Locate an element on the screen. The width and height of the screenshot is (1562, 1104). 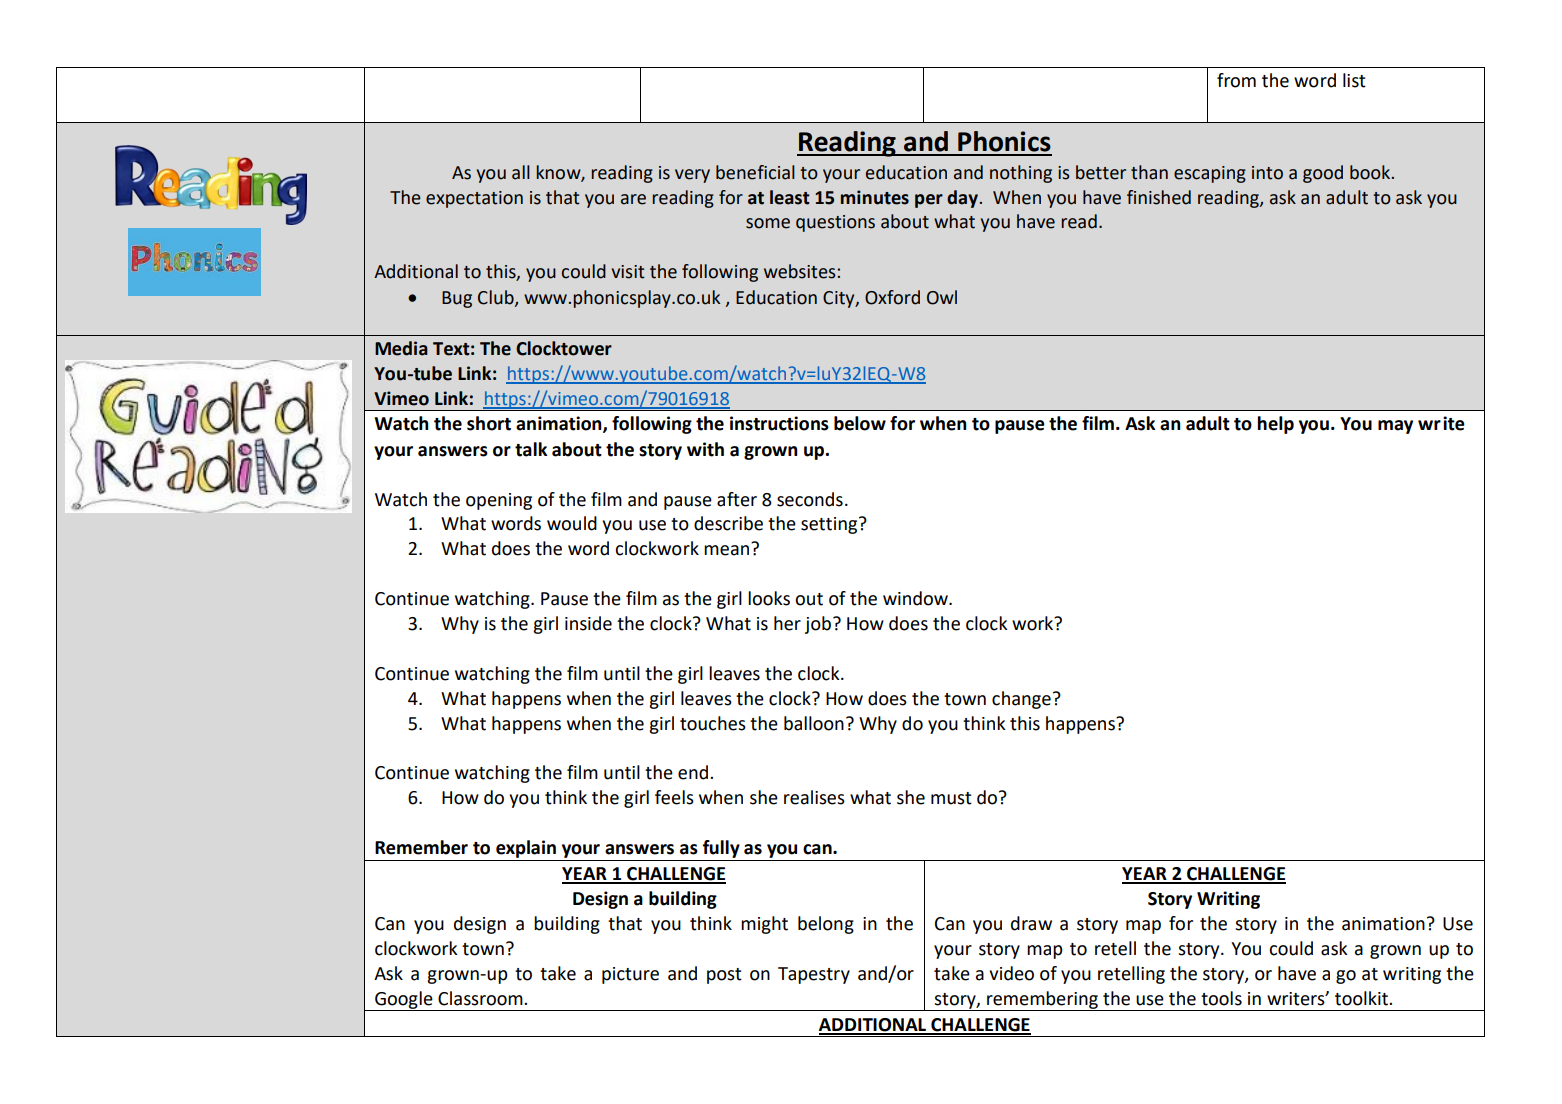
Classroom is located at coordinates (481, 998).
